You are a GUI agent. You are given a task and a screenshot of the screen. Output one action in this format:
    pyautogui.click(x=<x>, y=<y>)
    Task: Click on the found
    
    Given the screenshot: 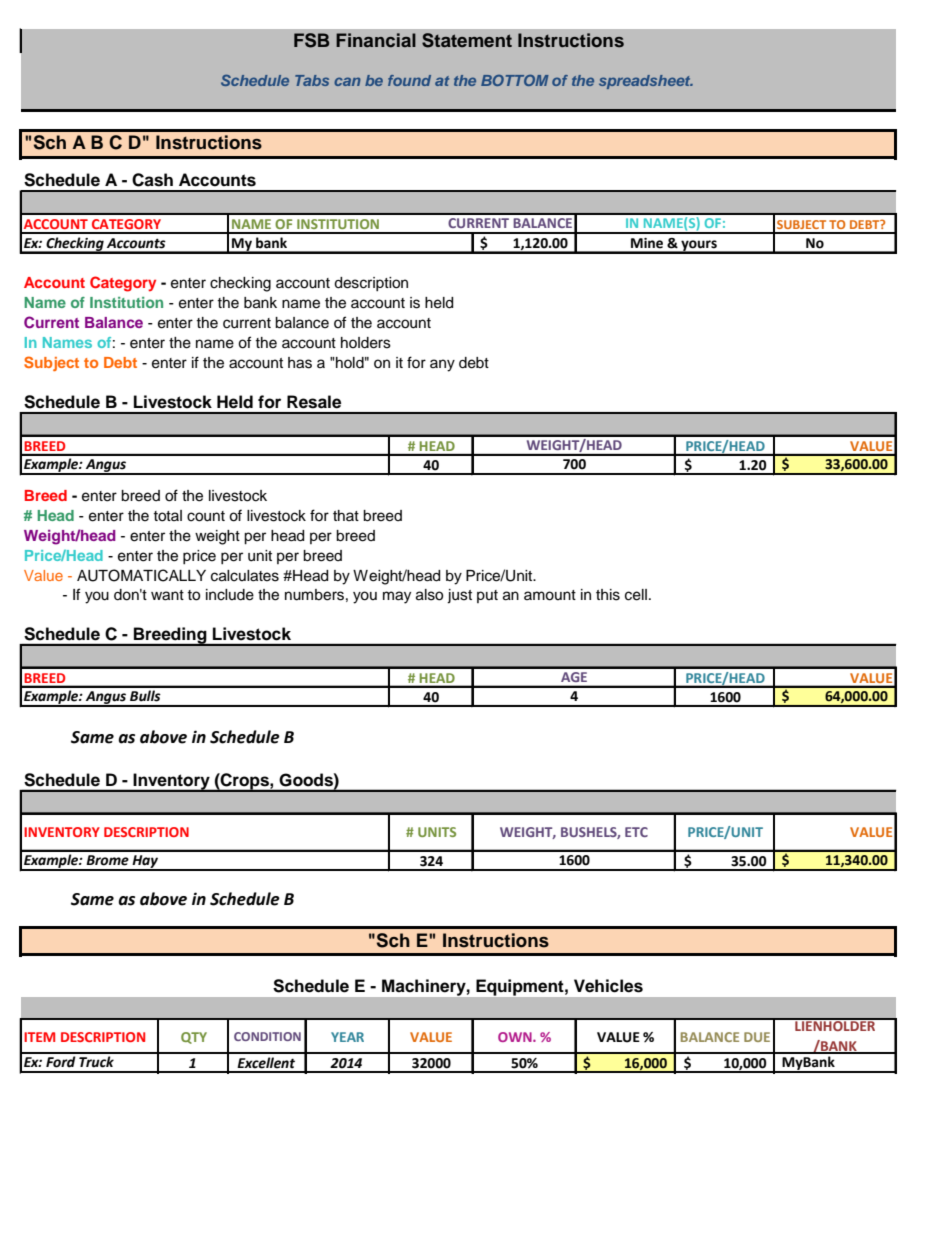 What is the action you would take?
    pyautogui.click(x=409, y=80)
